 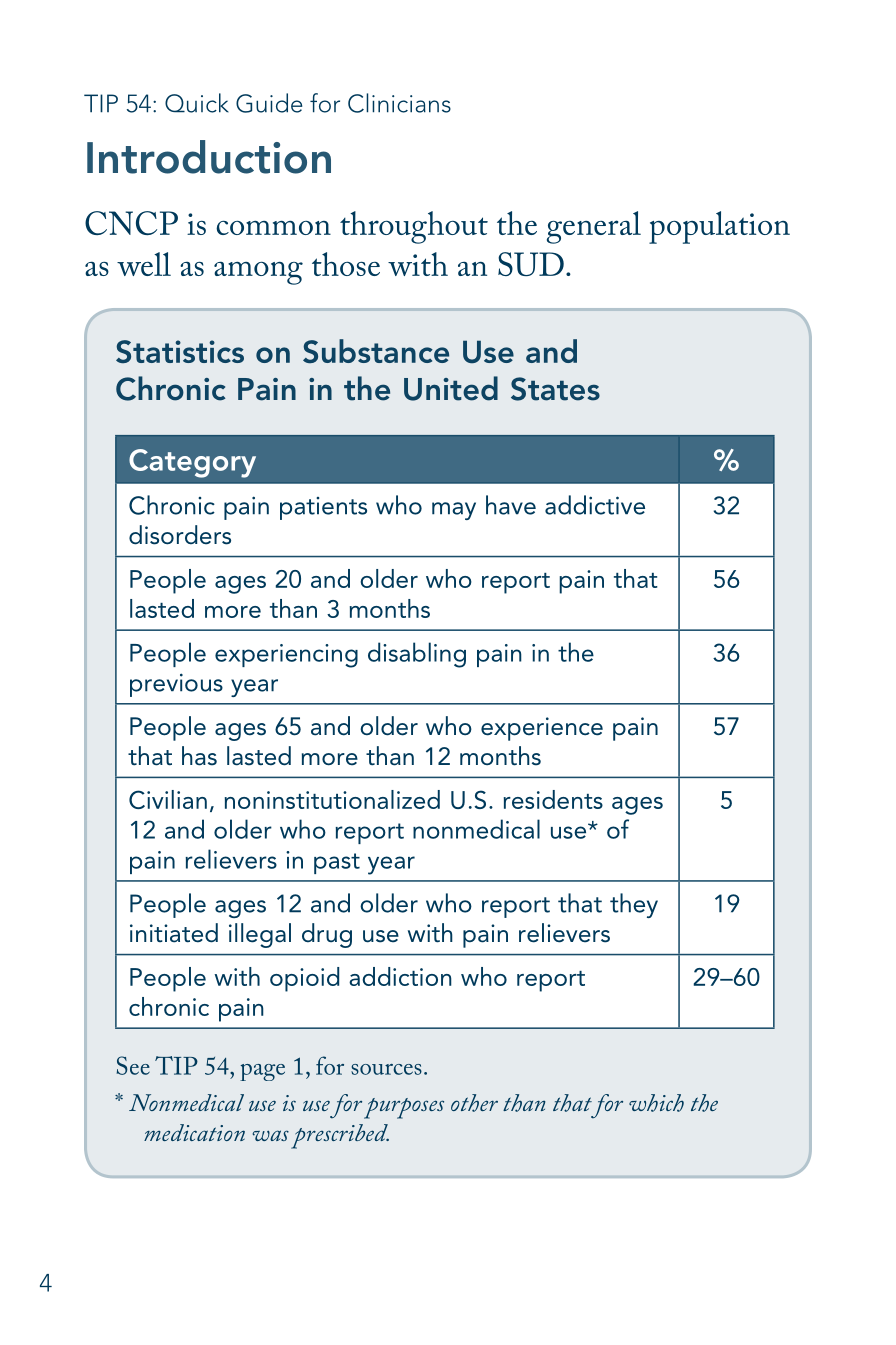 I want to click on addictive, so click(x=595, y=505).
